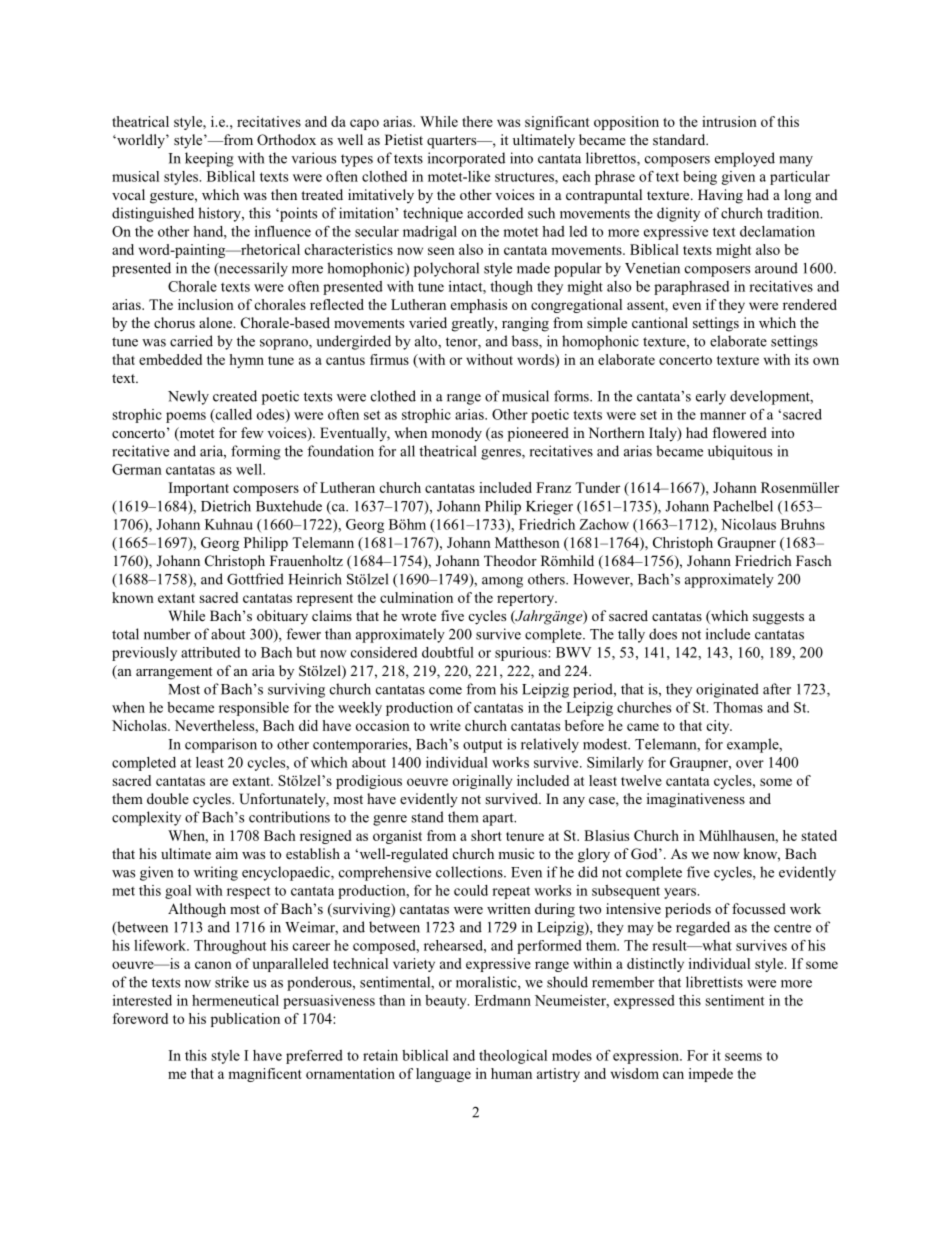  What do you see at coordinates (526, 342) in the screenshot?
I see `bass` at bounding box center [526, 342].
